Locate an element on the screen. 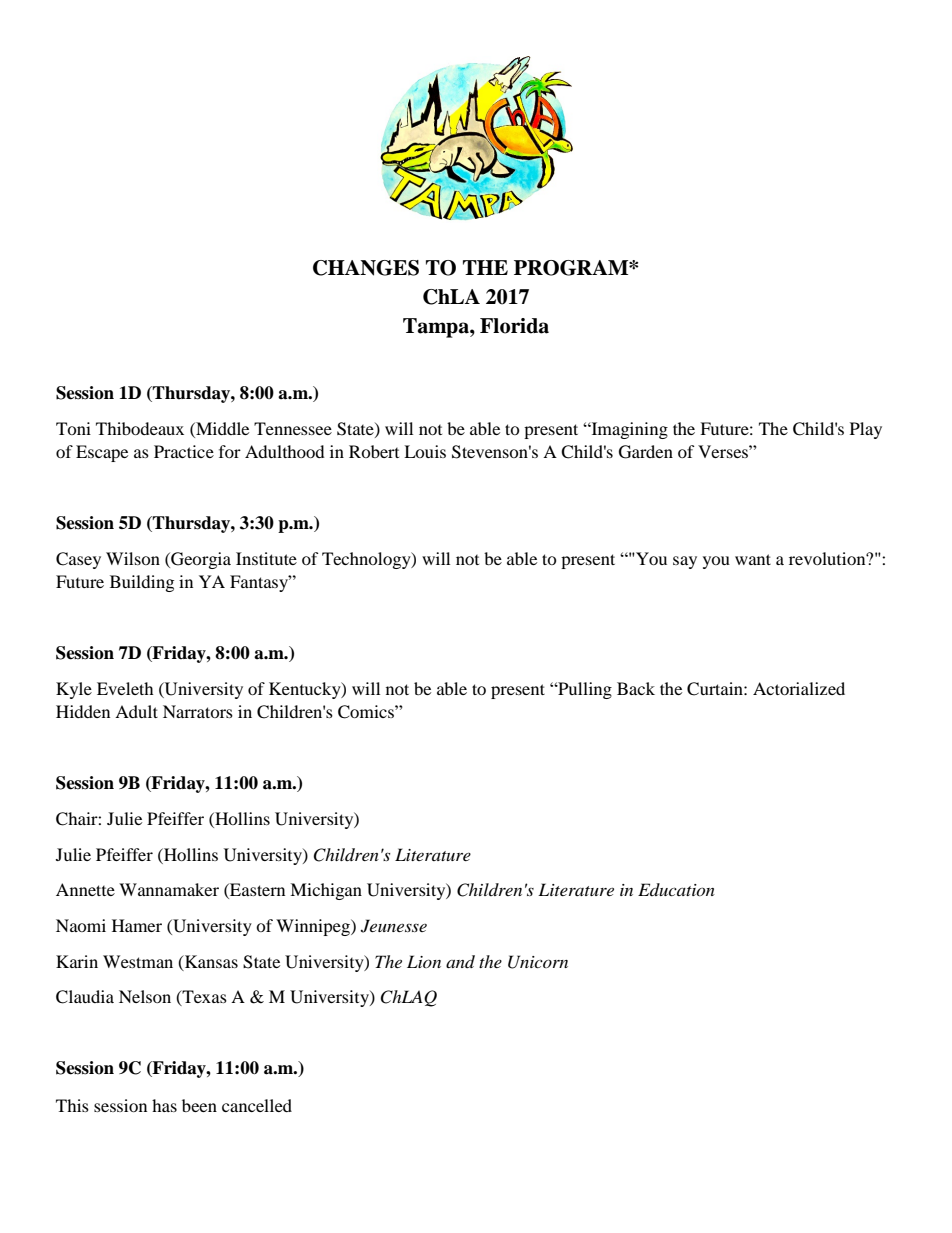  want is located at coordinates (753, 559).
